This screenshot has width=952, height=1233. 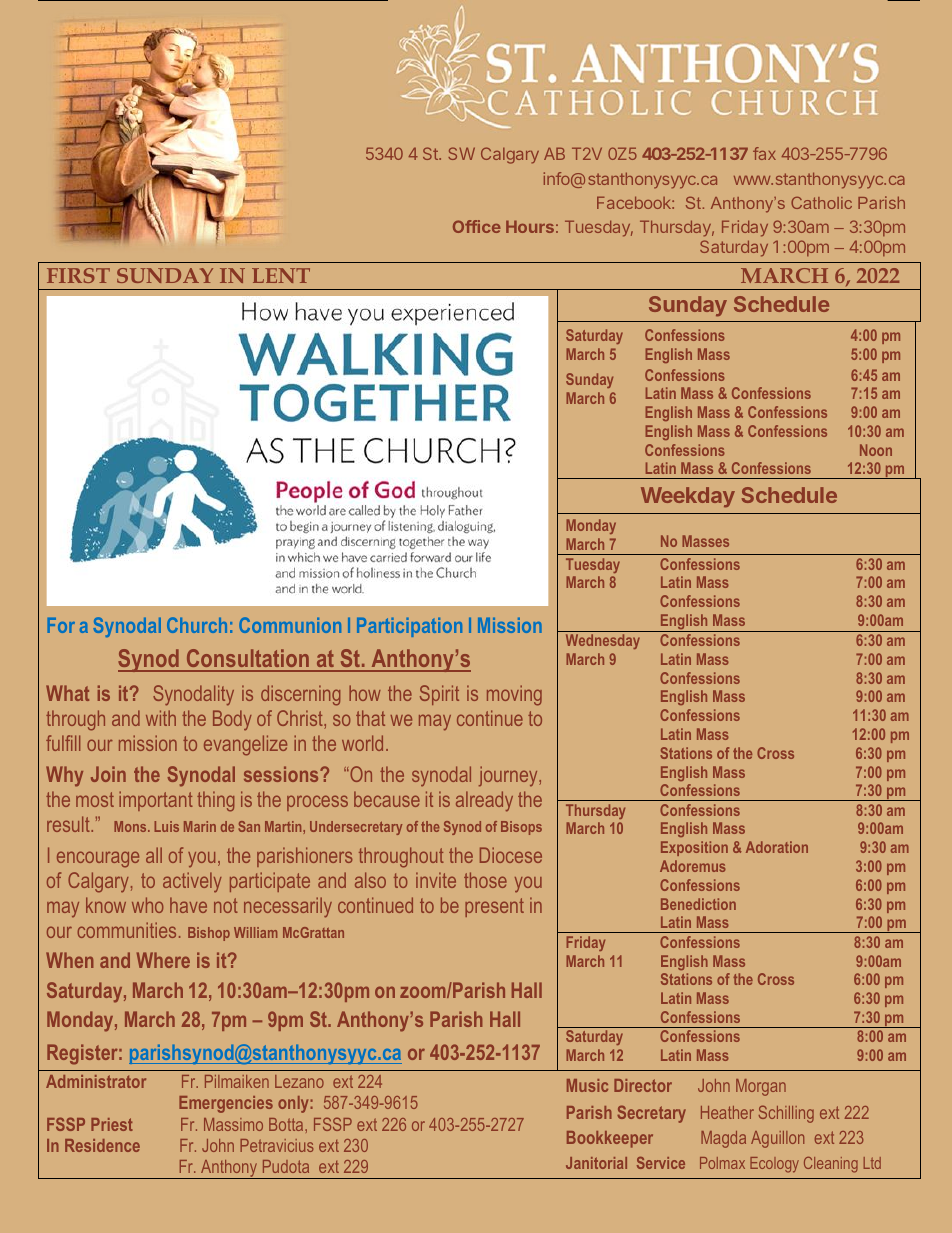 I want to click on fax, so click(x=764, y=153).
